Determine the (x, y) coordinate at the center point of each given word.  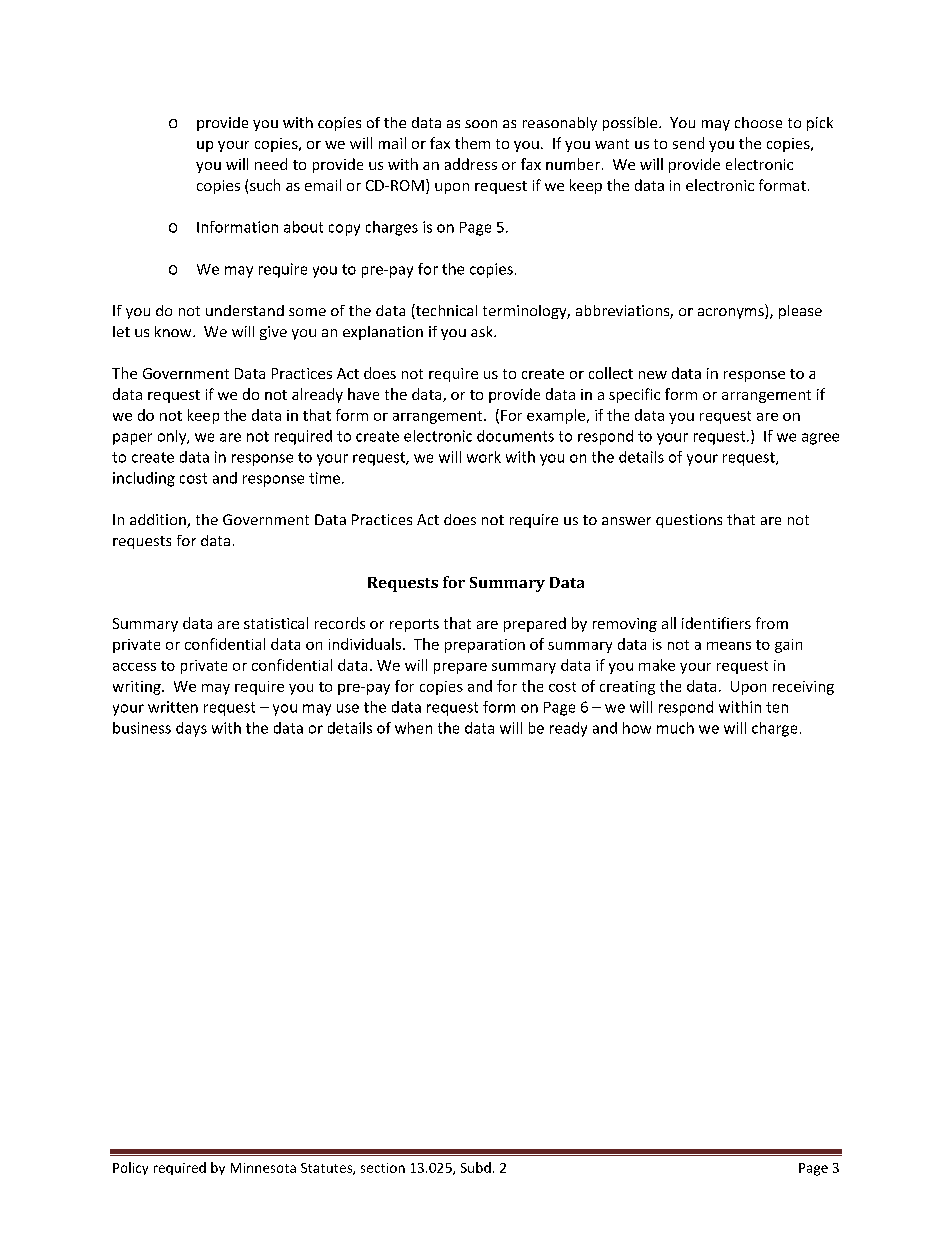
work (484, 457)
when (413, 728)
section (383, 1168)
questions (689, 521)
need (271, 164)
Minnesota (263, 1168)
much (675, 728)
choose (758, 122)
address (471, 164)
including (144, 479)
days (191, 729)
